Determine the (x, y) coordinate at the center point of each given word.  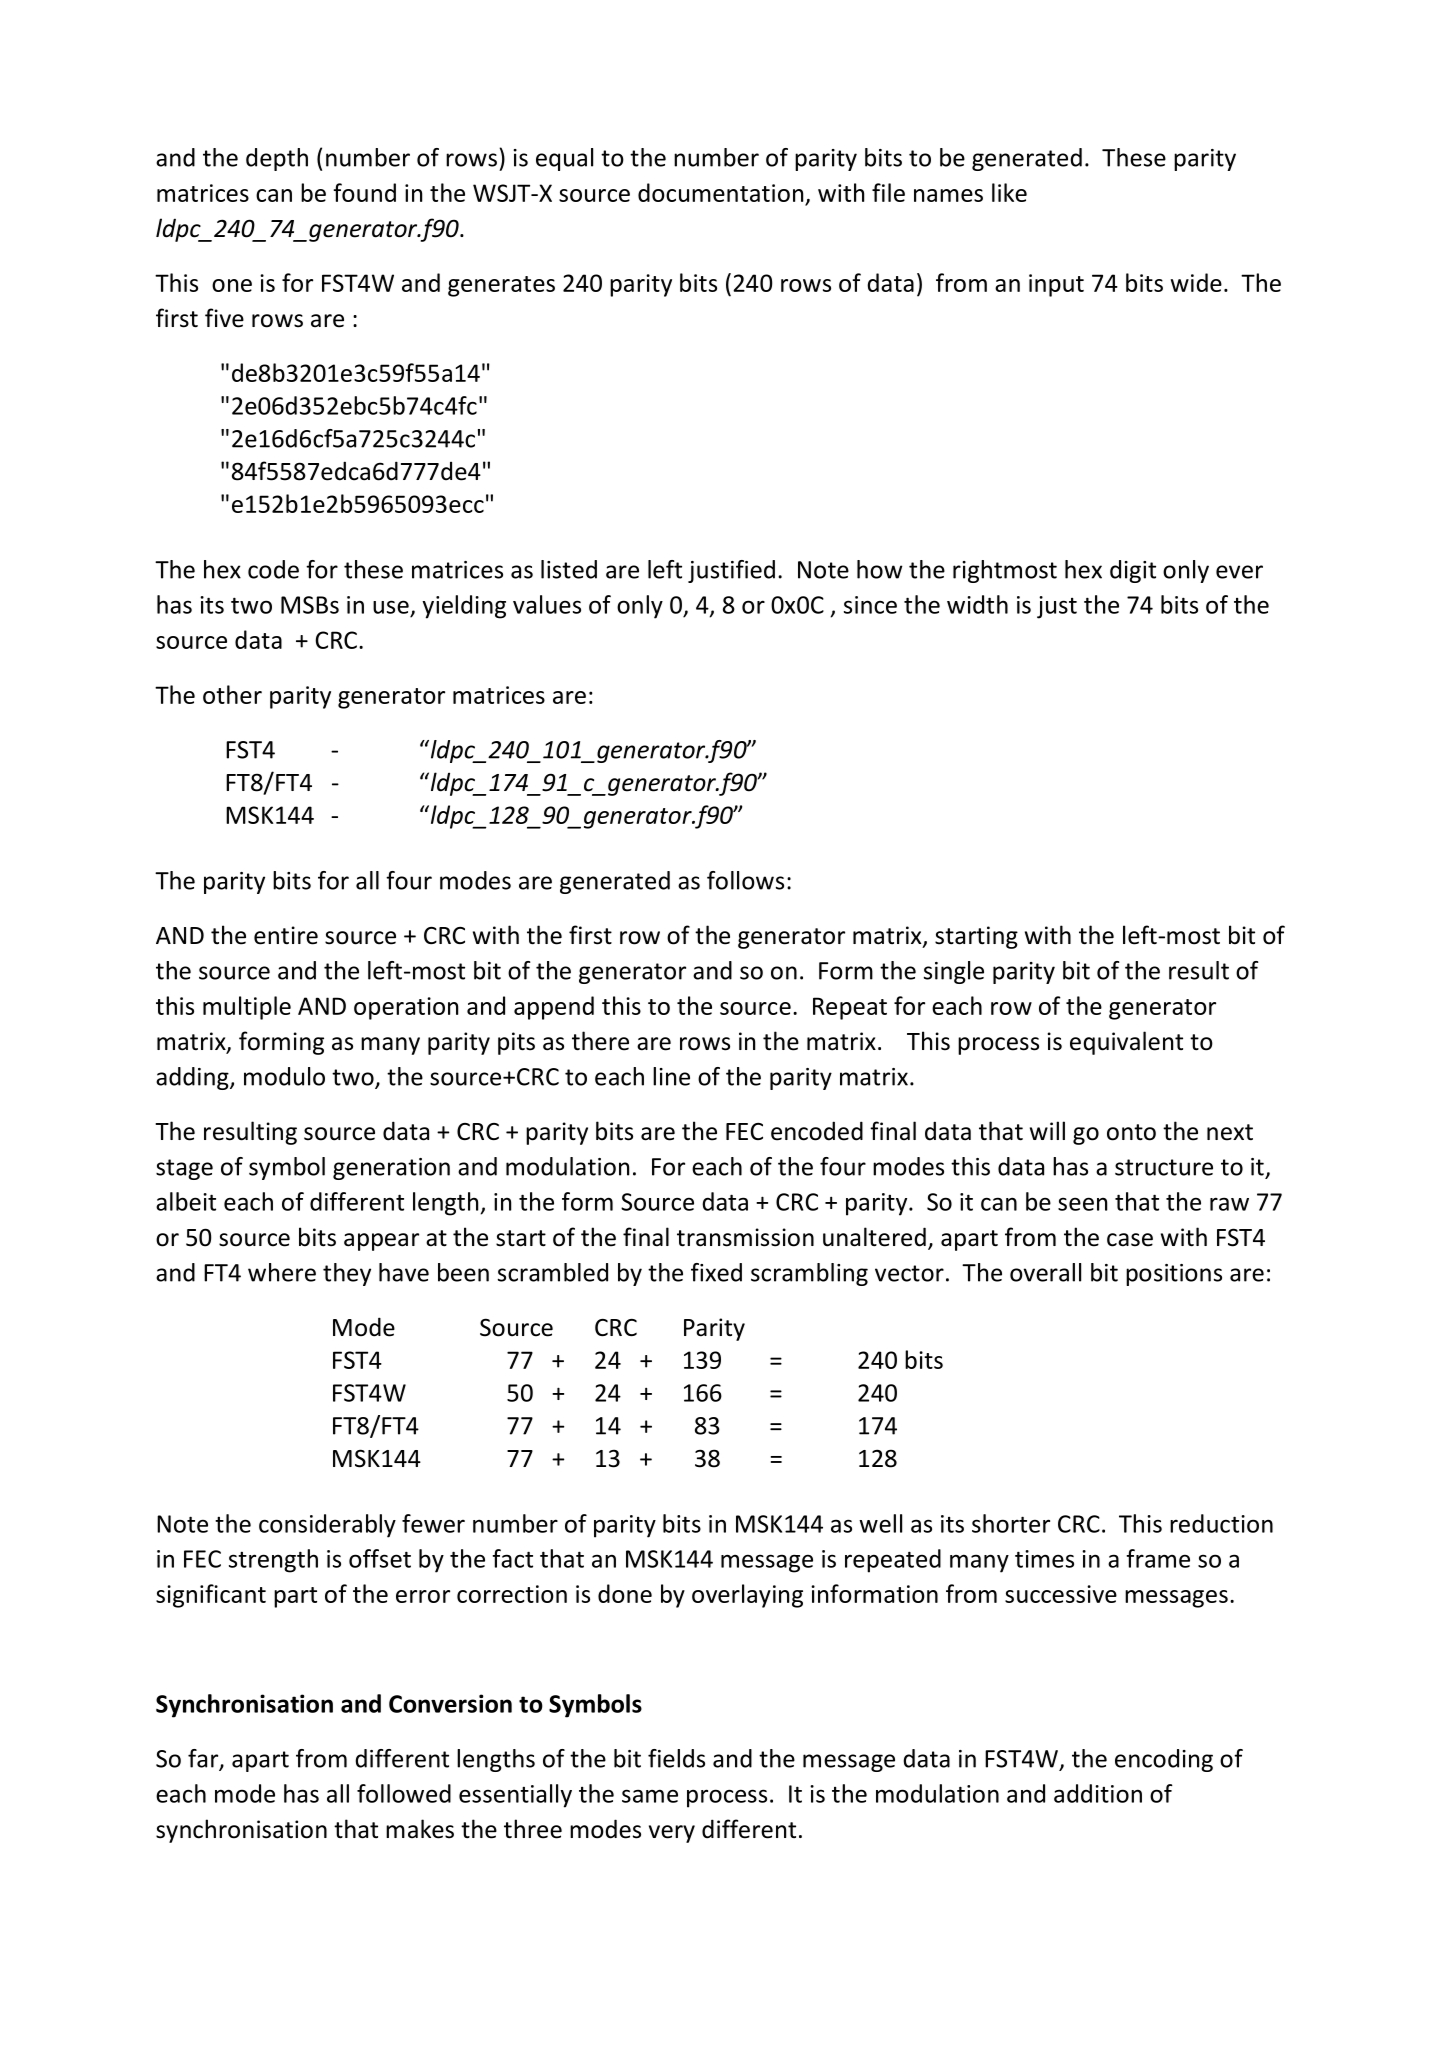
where (282, 1272)
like (1009, 192)
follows (745, 880)
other (232, 694)
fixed (716, 1272)
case (1130, 1240)
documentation (720, 192)
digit (1133, 571)
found (364, 192)
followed (404, 1793)
